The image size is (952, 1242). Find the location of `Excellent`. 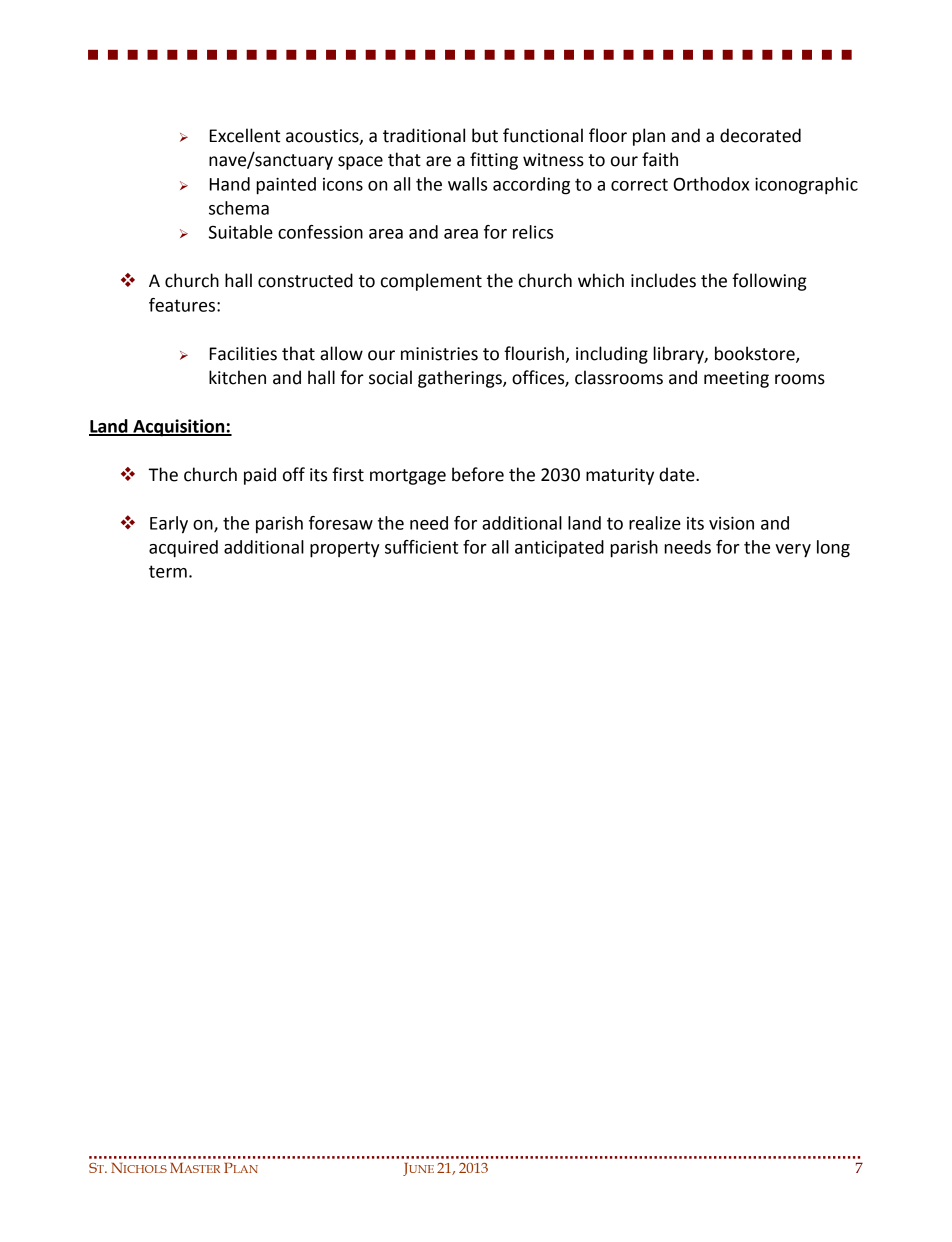

Excellent is located at coordinates (245, 135).
